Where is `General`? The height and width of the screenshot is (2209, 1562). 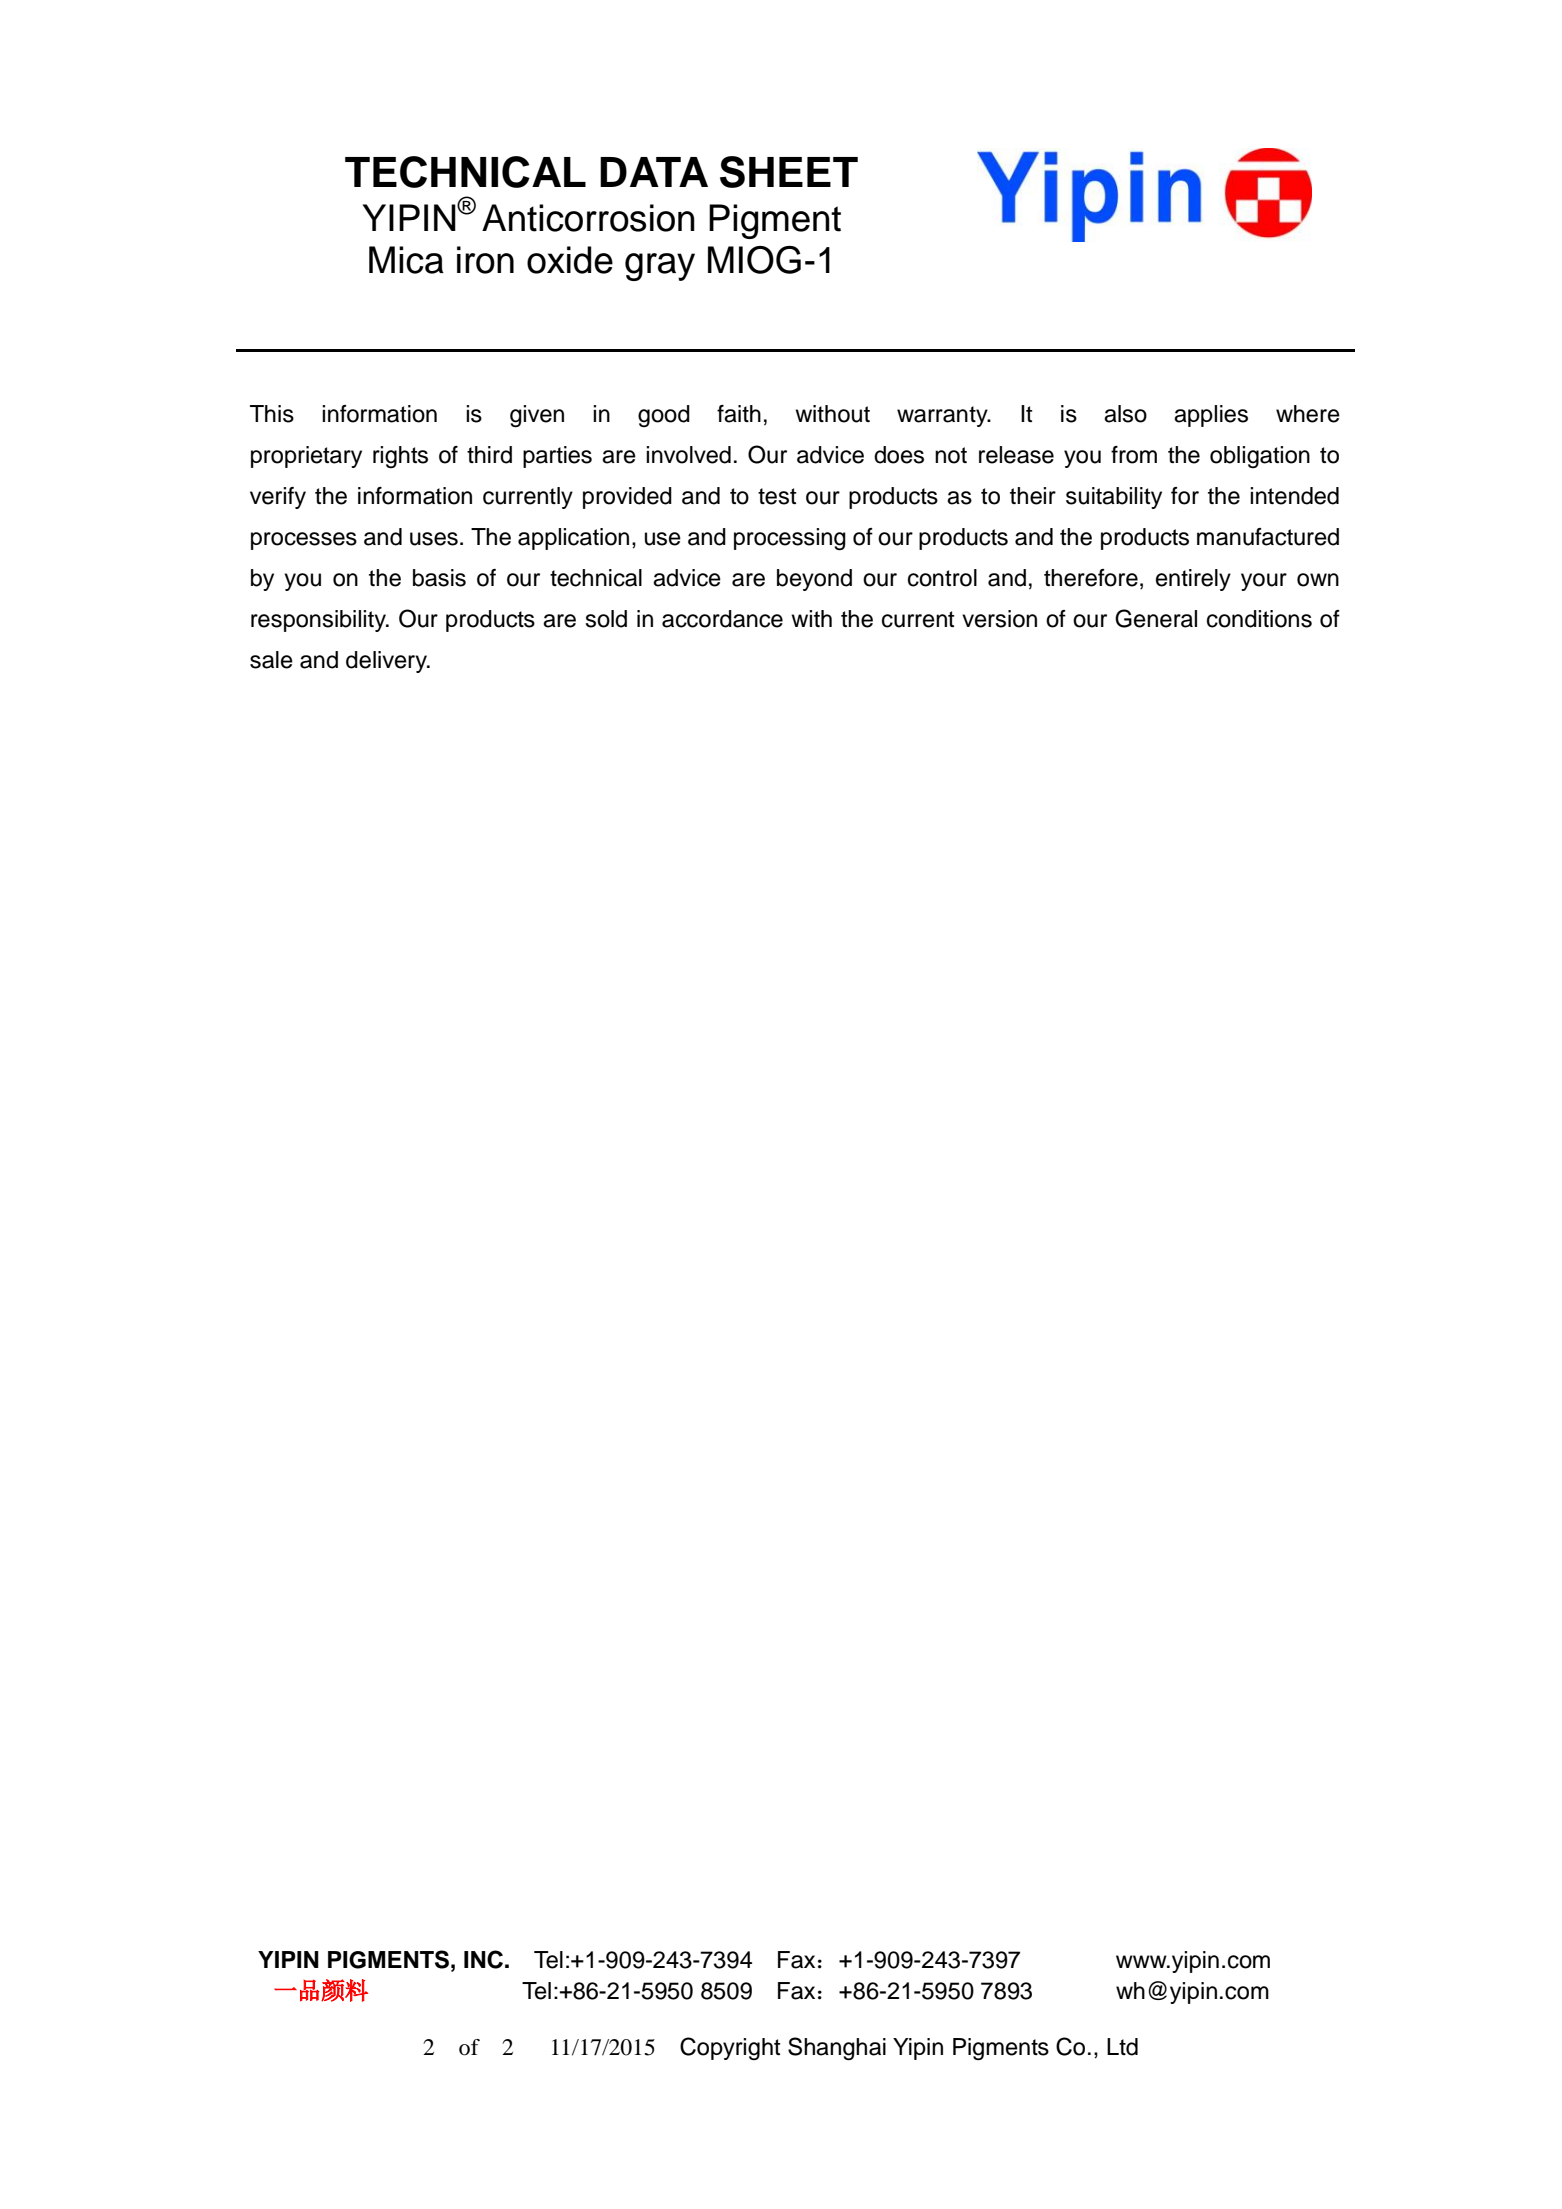
General is located at coordinates (1156, 618).
